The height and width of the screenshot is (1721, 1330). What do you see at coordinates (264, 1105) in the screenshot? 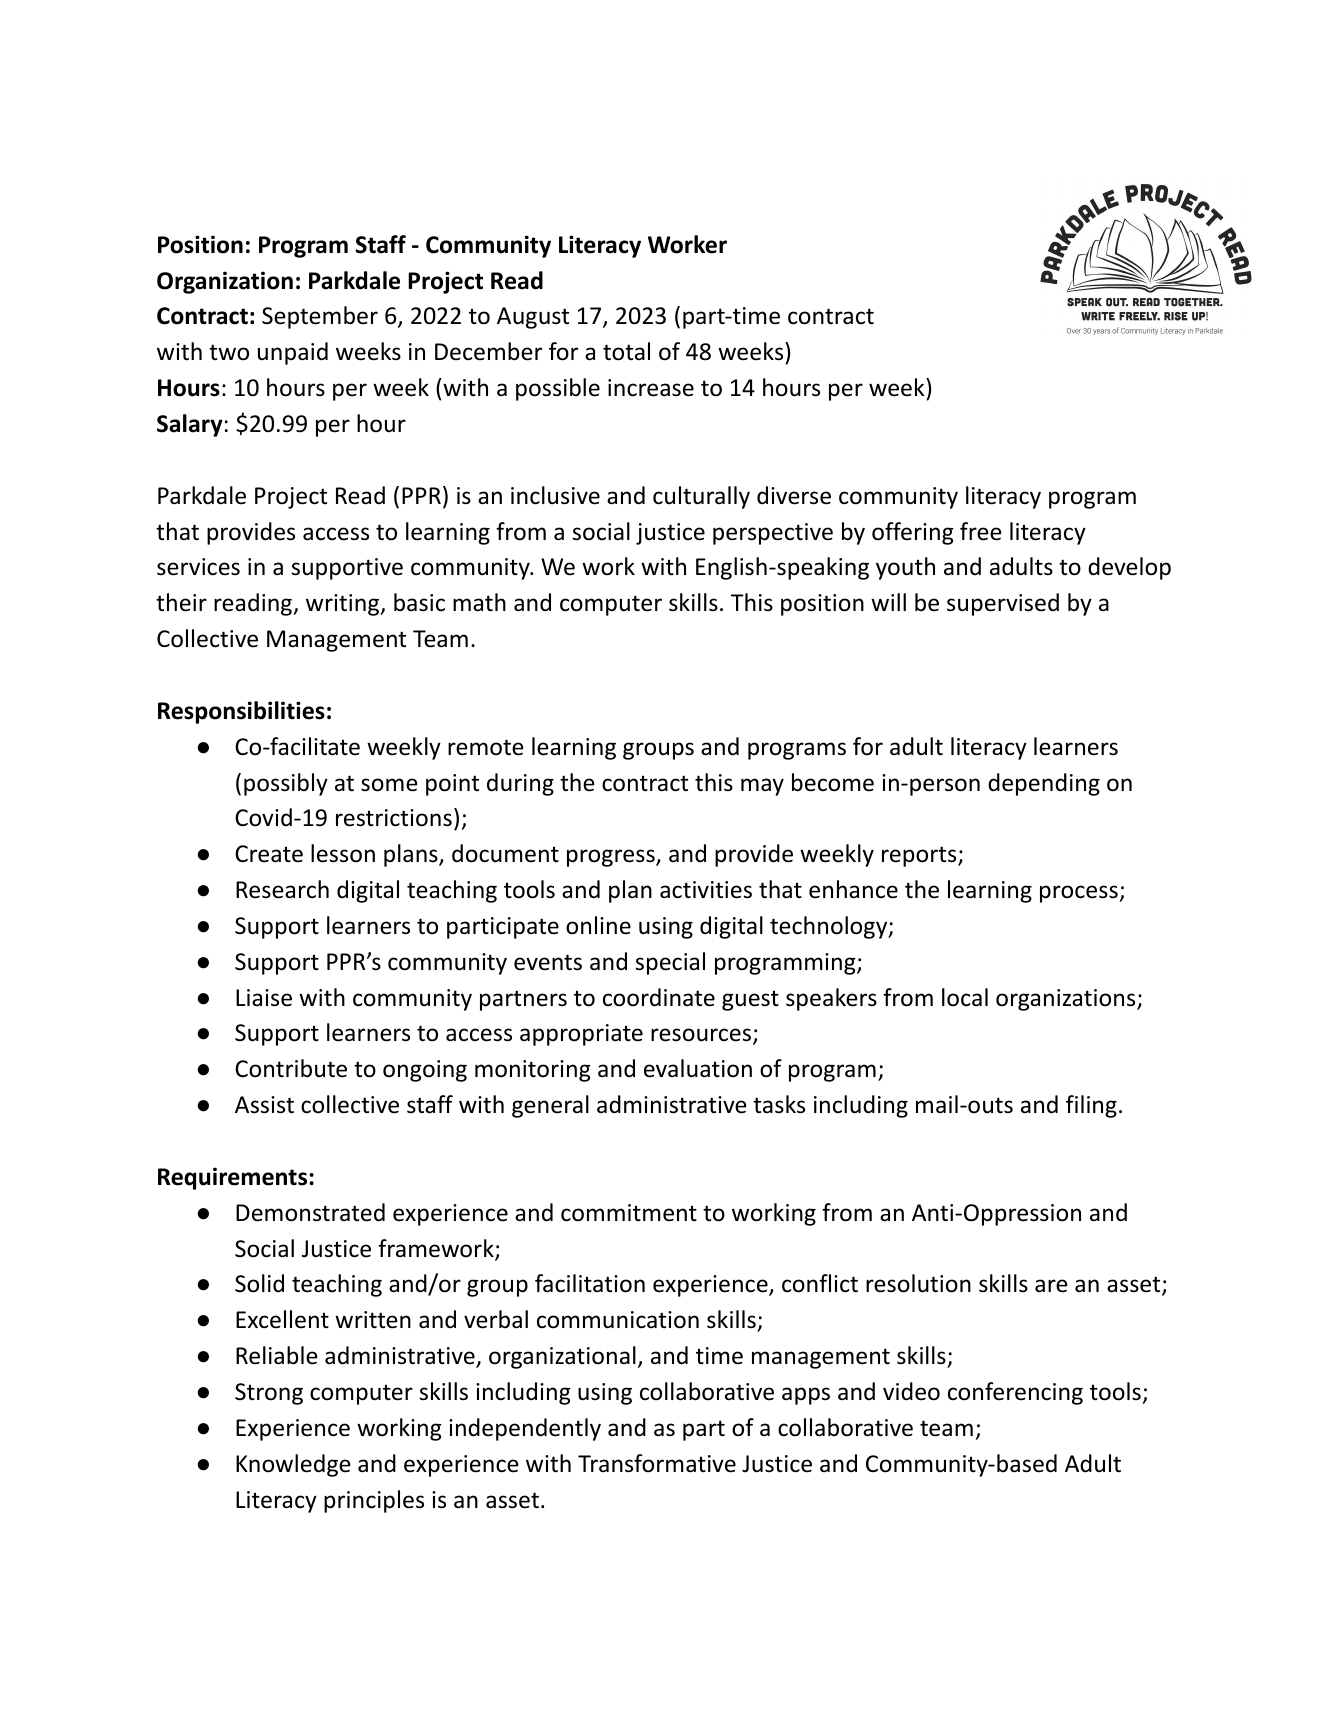
I see `Assist` at bounding box center [264, 1105].
